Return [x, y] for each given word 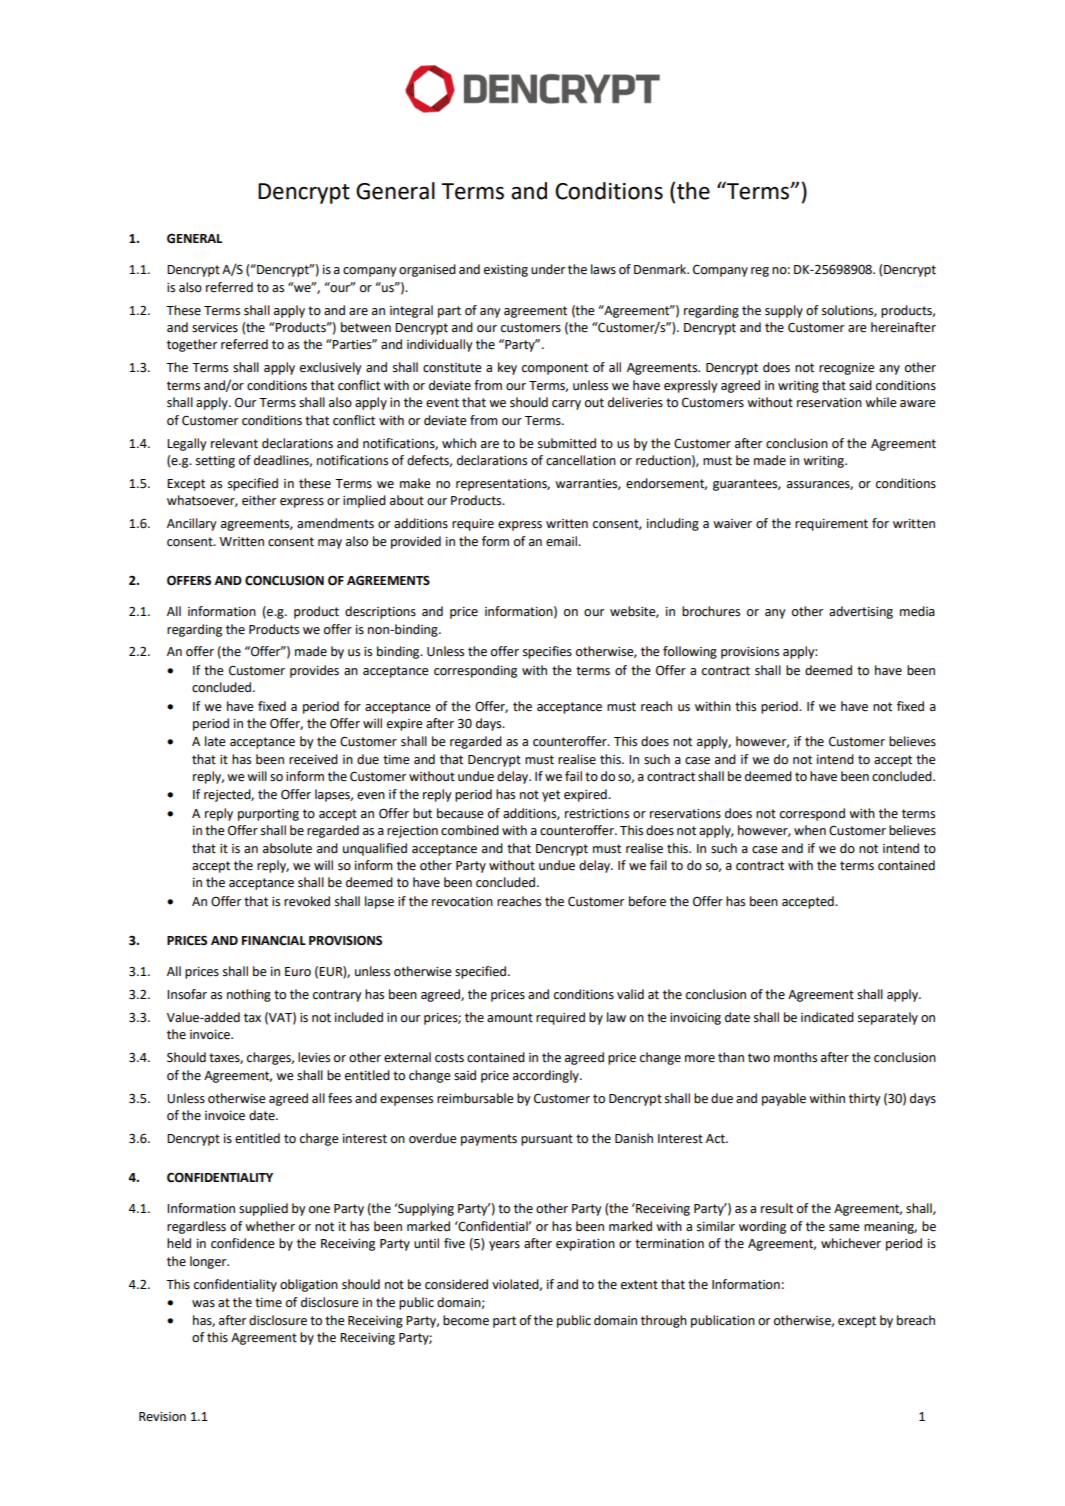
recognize [847, 369]
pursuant [547, 1140]
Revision [162, 1417]
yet [551, 796]
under [548, 269]
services [215, 328]
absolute [287, 848]
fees [340, 1098]
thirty [865, 1099]
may [330, 544]
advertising [861, 612]
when [810, 830]
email [562, 541]
